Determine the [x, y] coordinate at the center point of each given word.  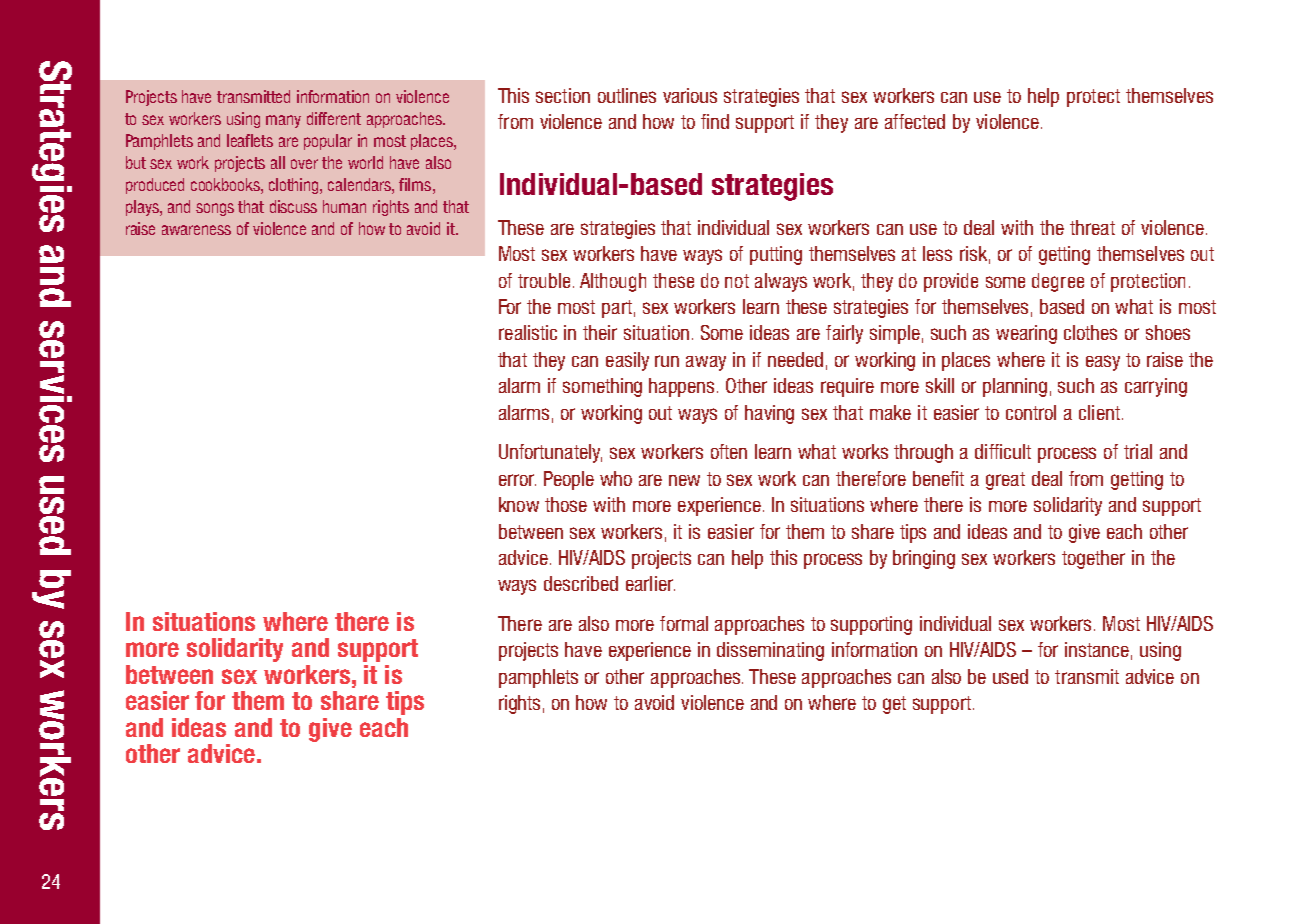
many [283, 121]
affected [915, 121]
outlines [627, 95]
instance [1097, 649]
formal [684, 623]
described [581, 583]
